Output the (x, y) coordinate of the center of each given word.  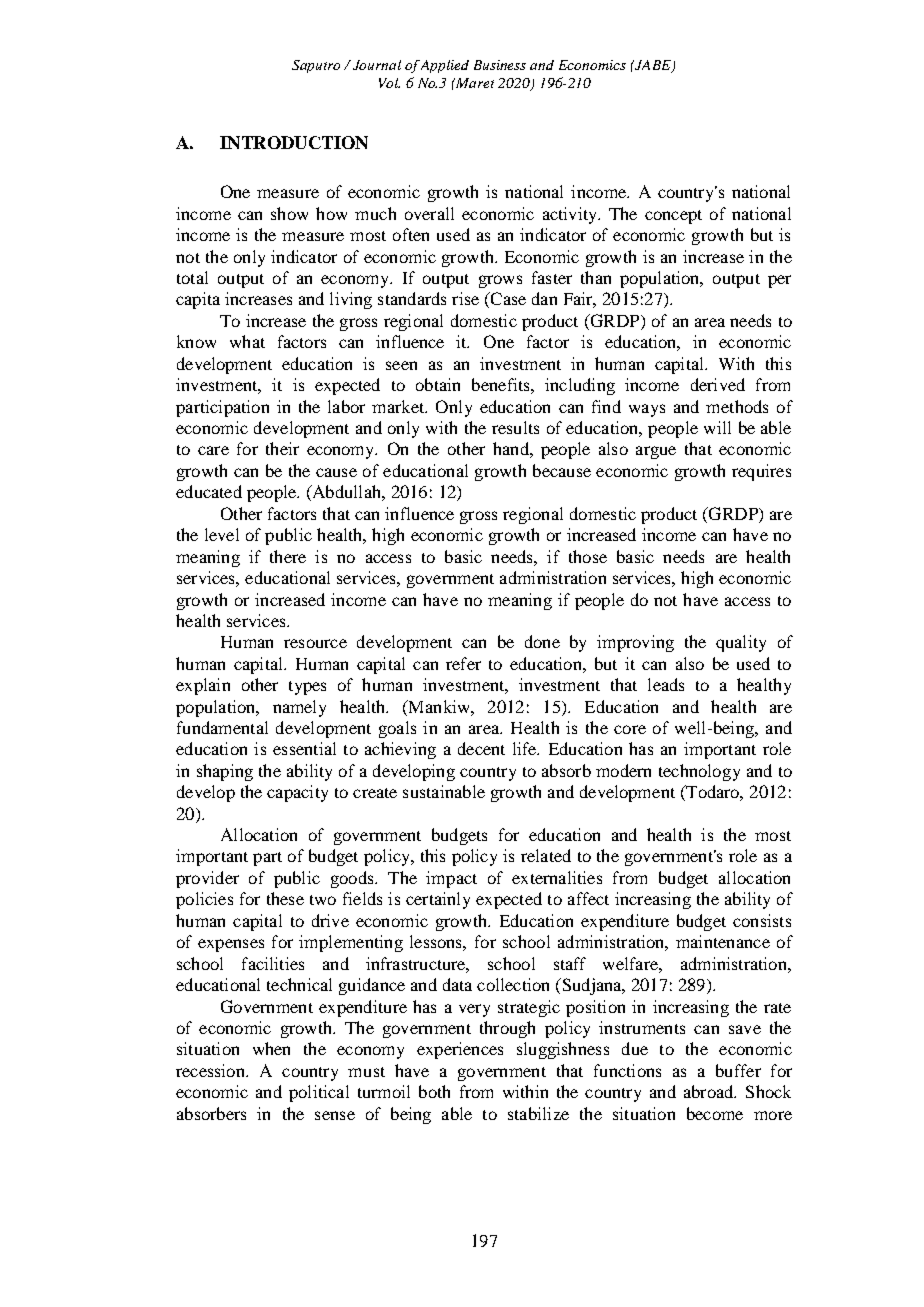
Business (500, 65)
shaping (225, 772)
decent (481, 748)
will (717, 427)
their (282, 448)
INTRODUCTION (294, 142)
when (271, 1048)
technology (699, 772)
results (515, 427)
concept (673, 217)
